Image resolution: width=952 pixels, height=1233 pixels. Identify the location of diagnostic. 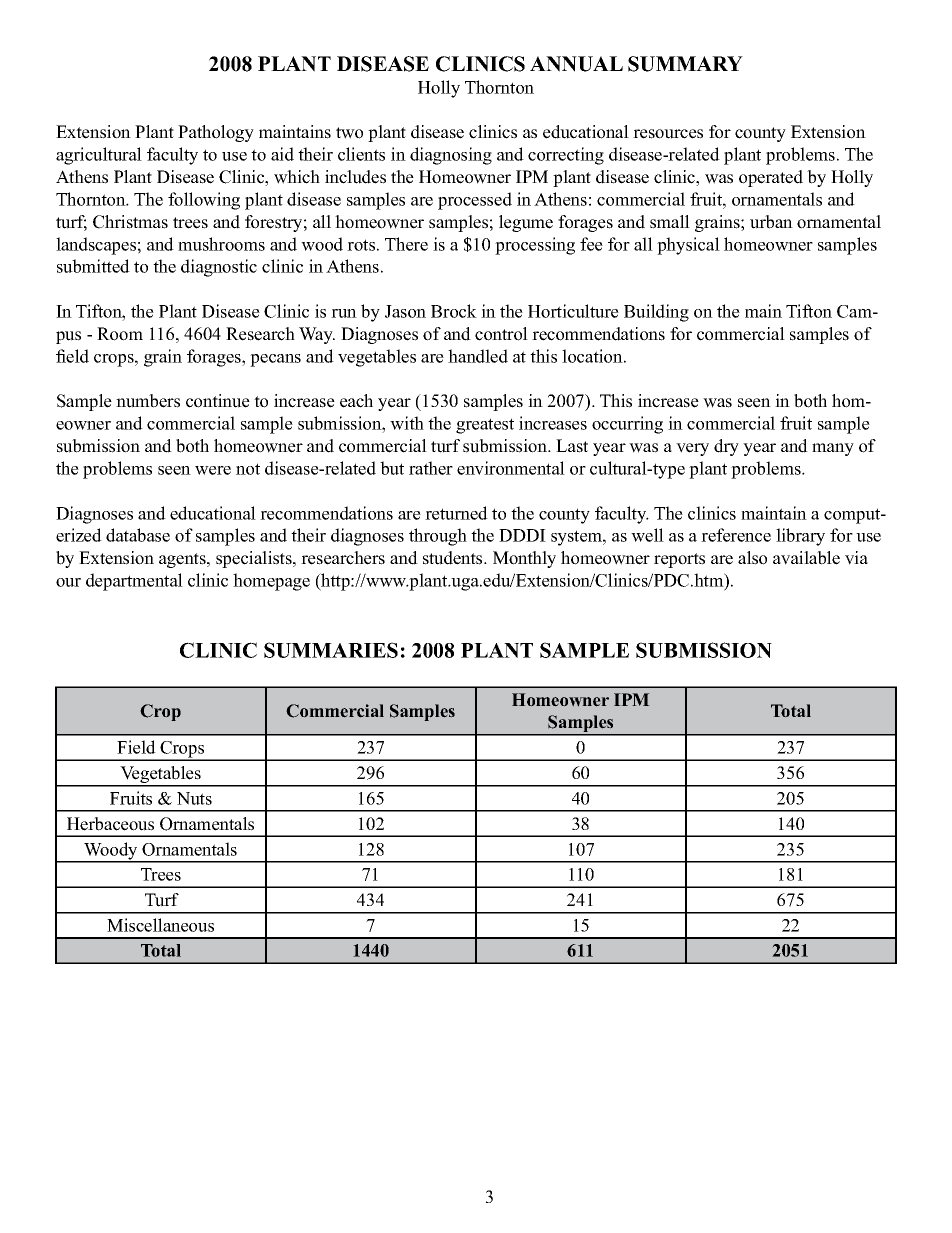
(219, 268).
